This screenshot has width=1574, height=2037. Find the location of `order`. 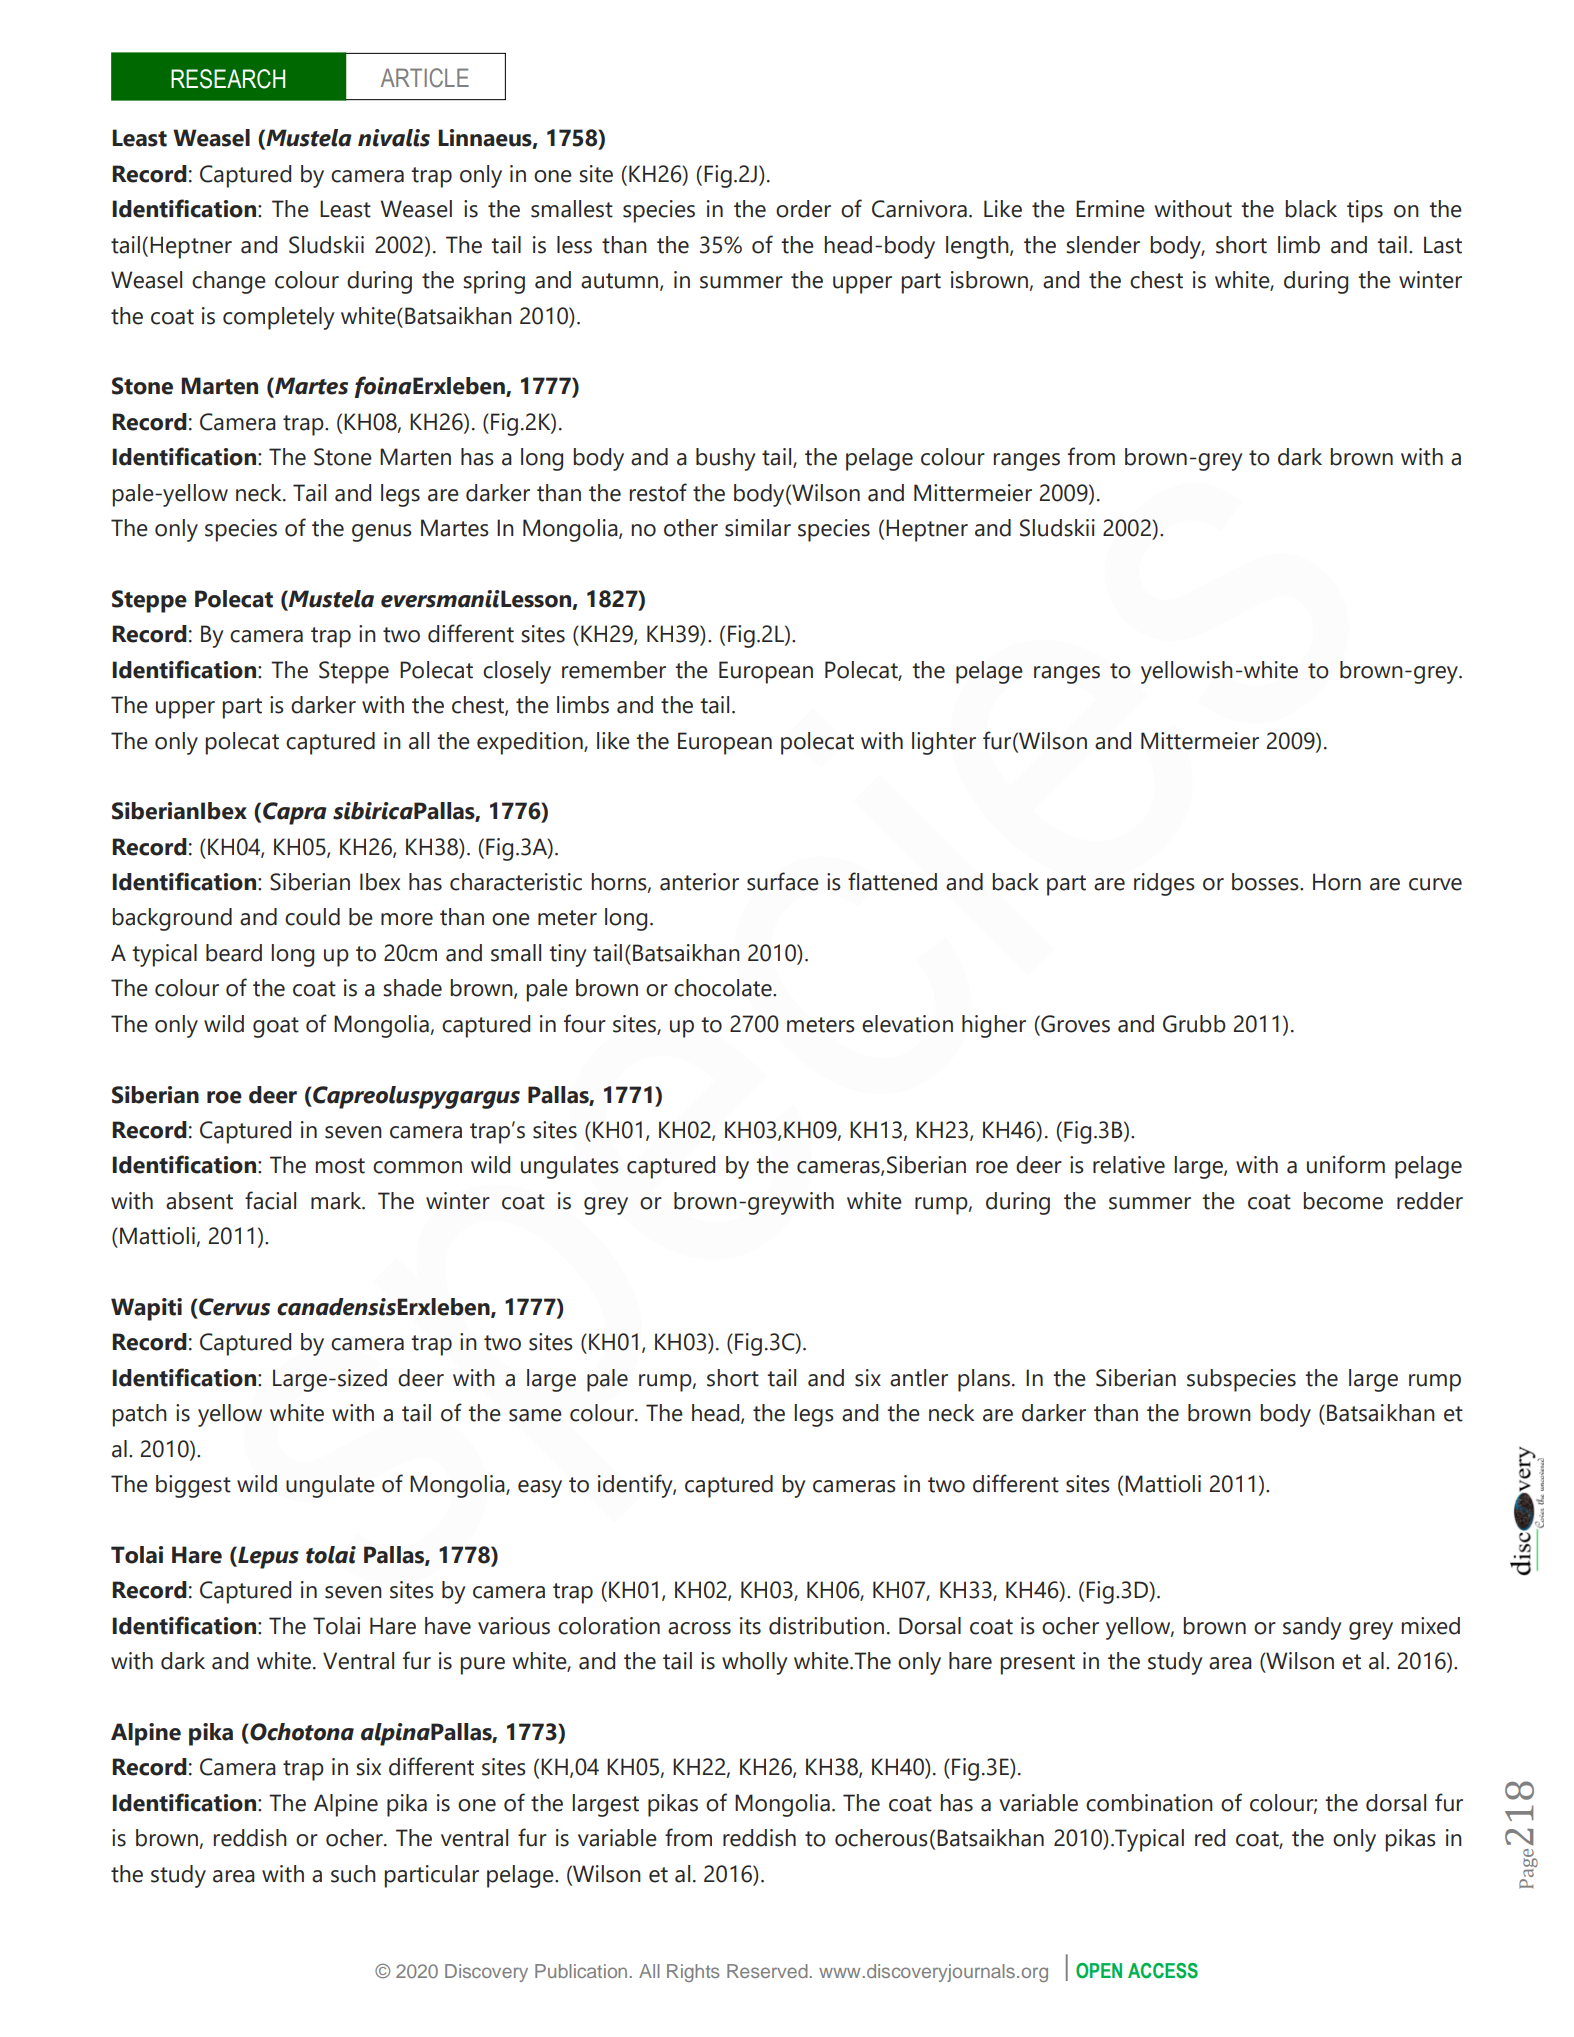

order is located at coordinates (803, 209).
